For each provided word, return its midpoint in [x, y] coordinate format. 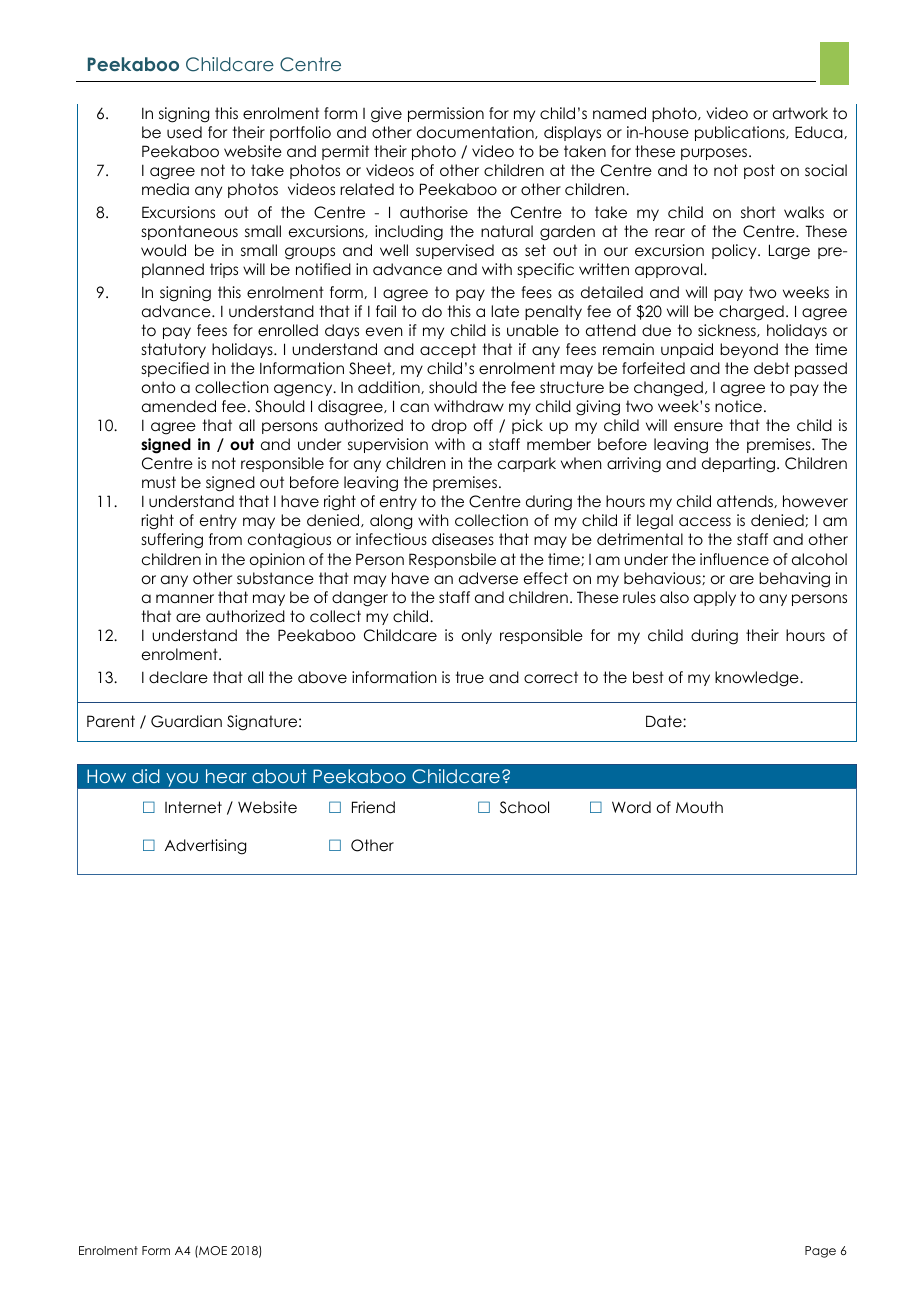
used [184, 132]
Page [820, 1252]
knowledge [758, 679]
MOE [212, 1252]
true [469, 677]
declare [178, 677]
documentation [476, 132]
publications [741, 133]
